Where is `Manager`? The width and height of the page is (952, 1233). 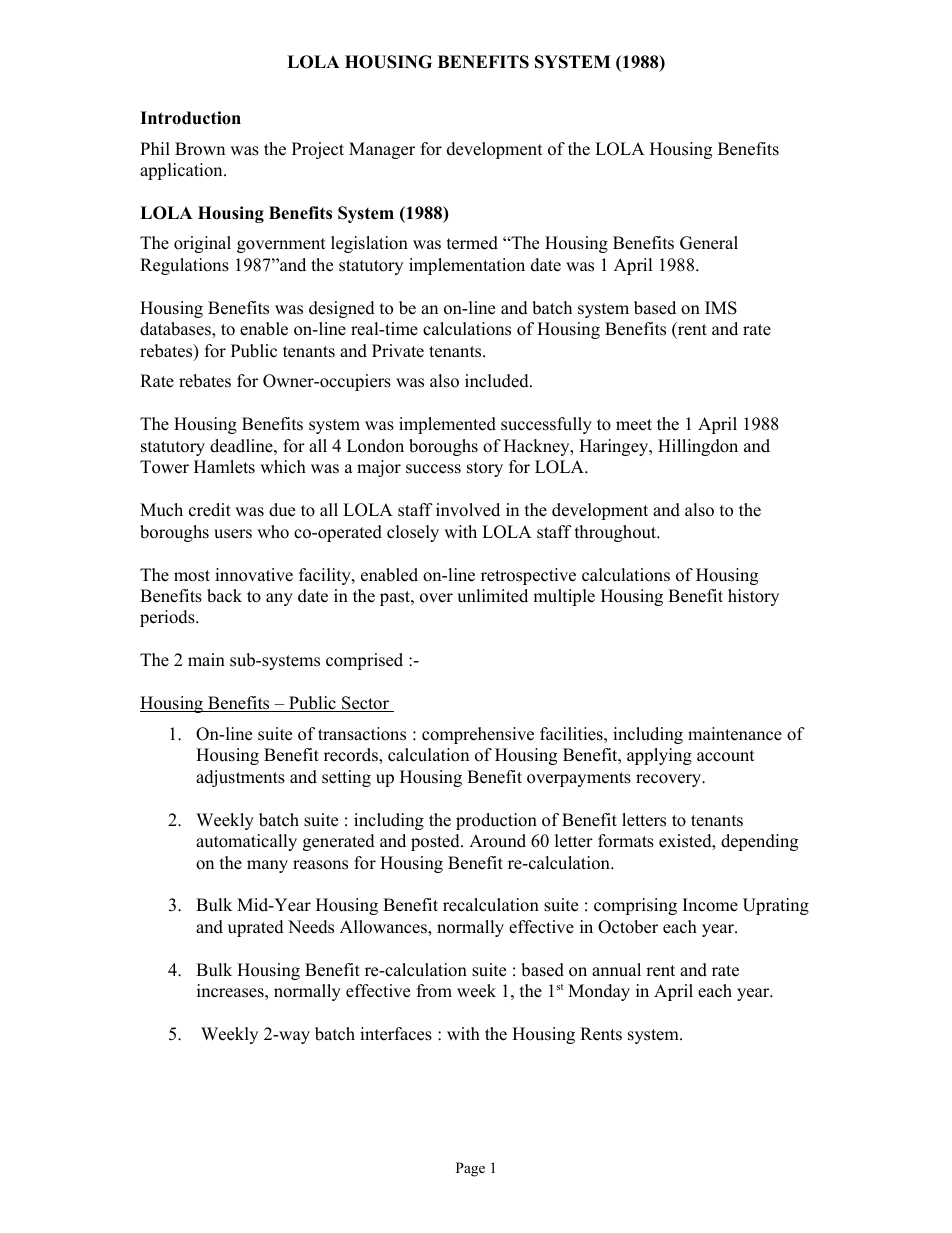 Manager is located at coordinates (382, 150).
